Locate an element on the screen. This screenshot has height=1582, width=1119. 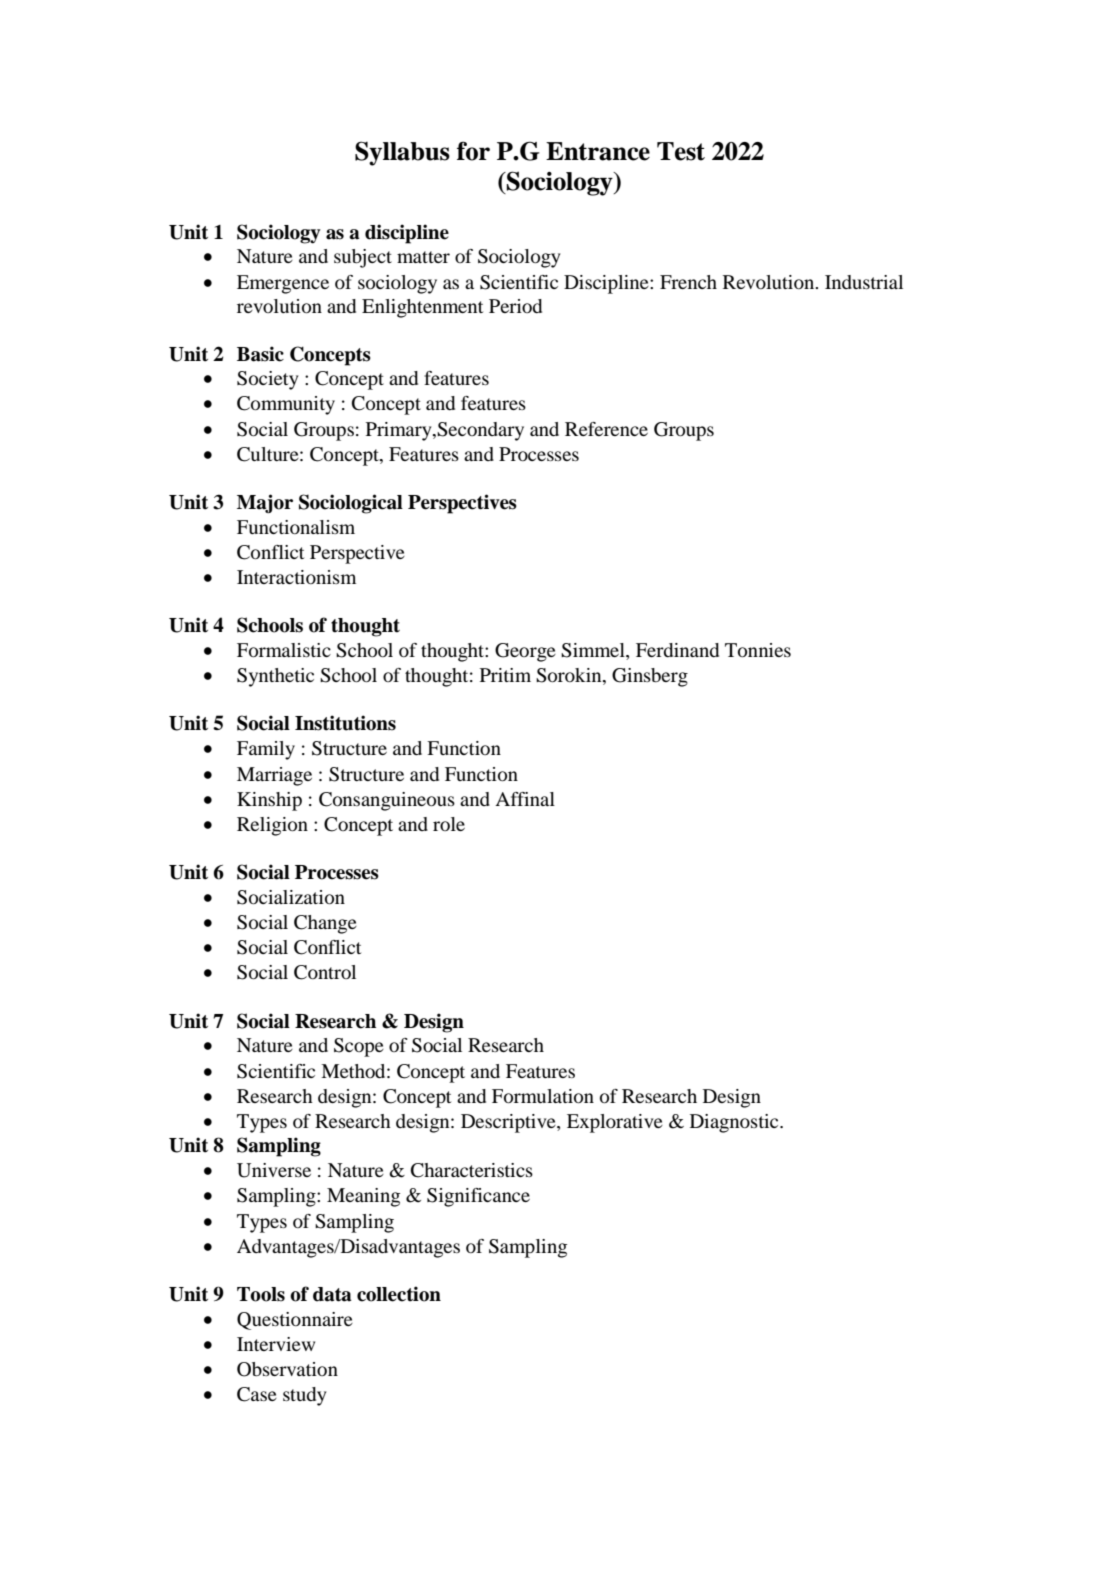
Observation is located at coordinates (287, 1369).
